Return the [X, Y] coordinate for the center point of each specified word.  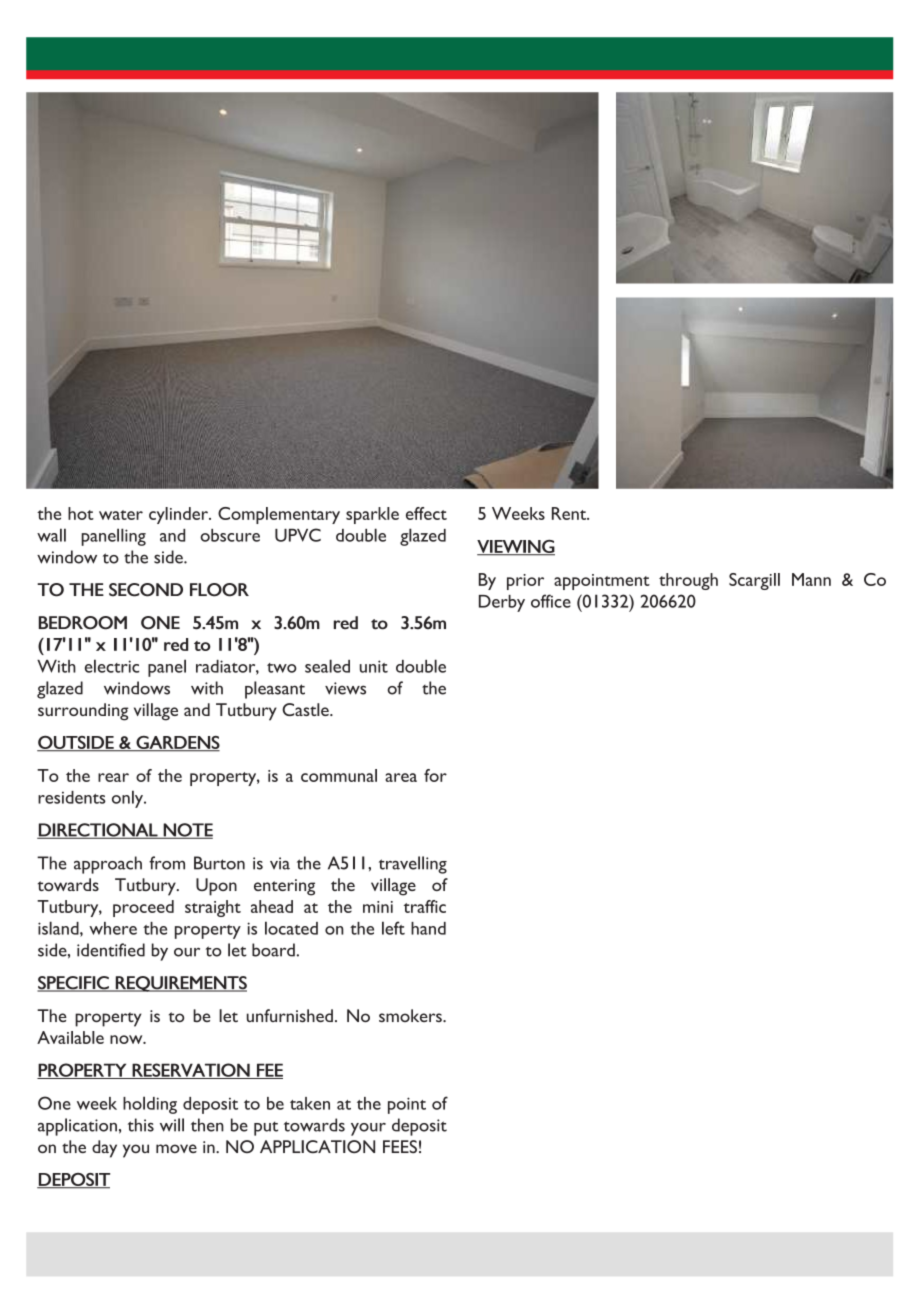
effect [426, 513]
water [121, 515]
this [141, 1125]
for [435, 775]
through [688, 581]
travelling [413, 865]
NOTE [187, 831]
